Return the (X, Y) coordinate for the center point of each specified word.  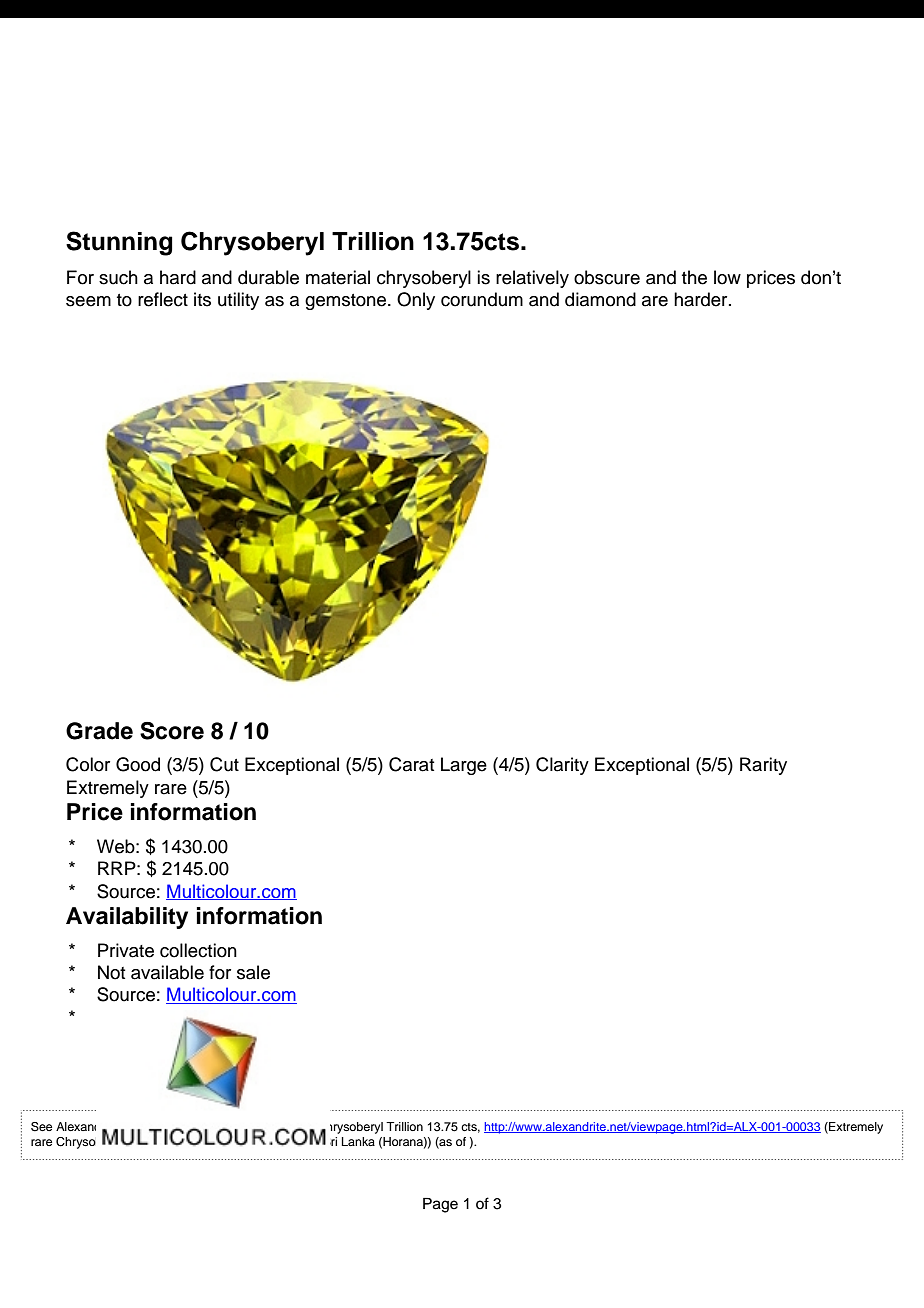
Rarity (763, 766)
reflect (163, 299)
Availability (127, 918)
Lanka (358, 1141)
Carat (411, 764)
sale (253, 972)
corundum (482, 299)
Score (172, 731)
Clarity (562, 766)
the (694, 277)
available (167, 972)
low (727, 277)
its (202, 299)
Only (416, 301)
